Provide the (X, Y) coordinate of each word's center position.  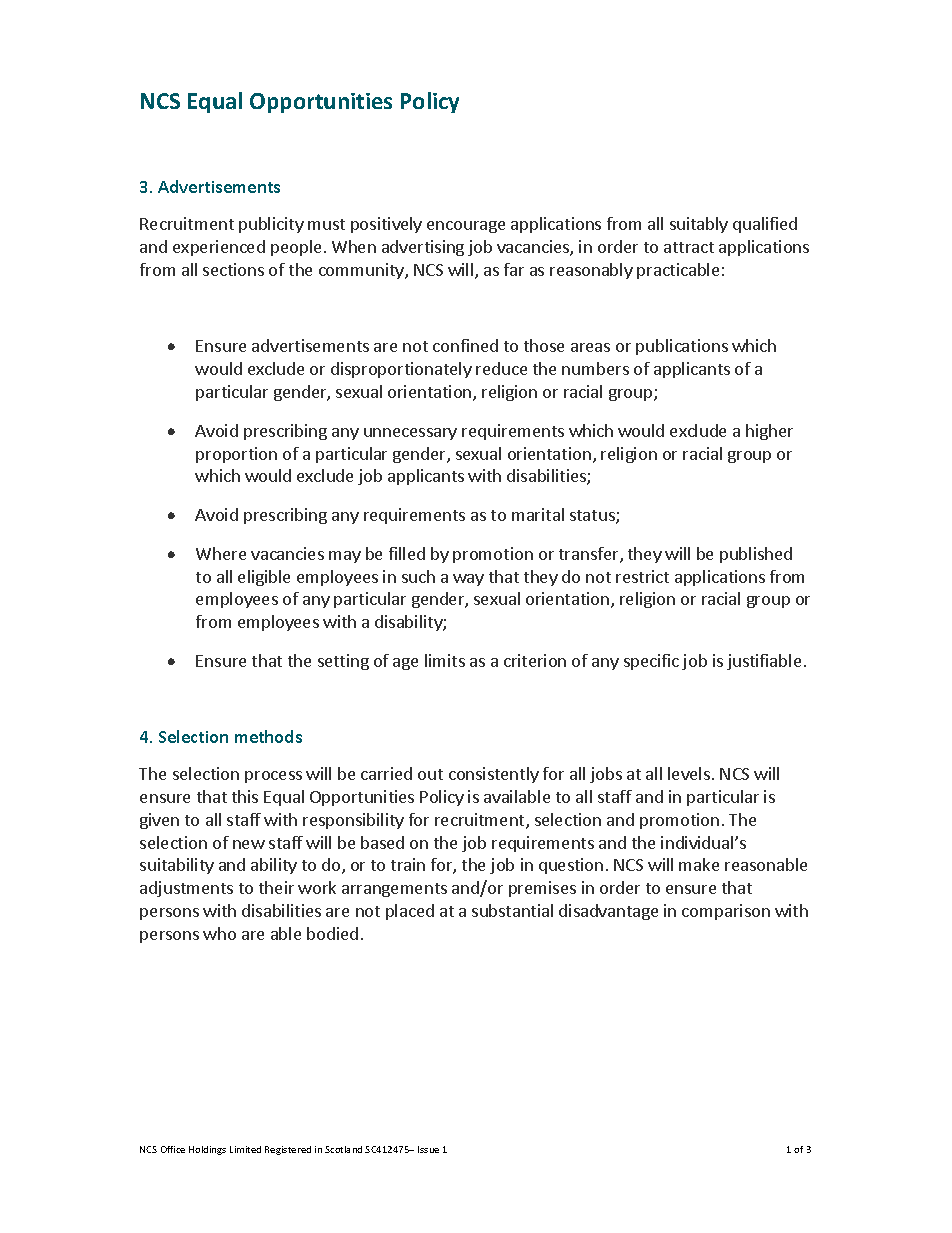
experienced (219, 248)
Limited (245, 1149)
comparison (726, 912)
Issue (428, 1149)
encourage (466, 227)
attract (689, 247)
